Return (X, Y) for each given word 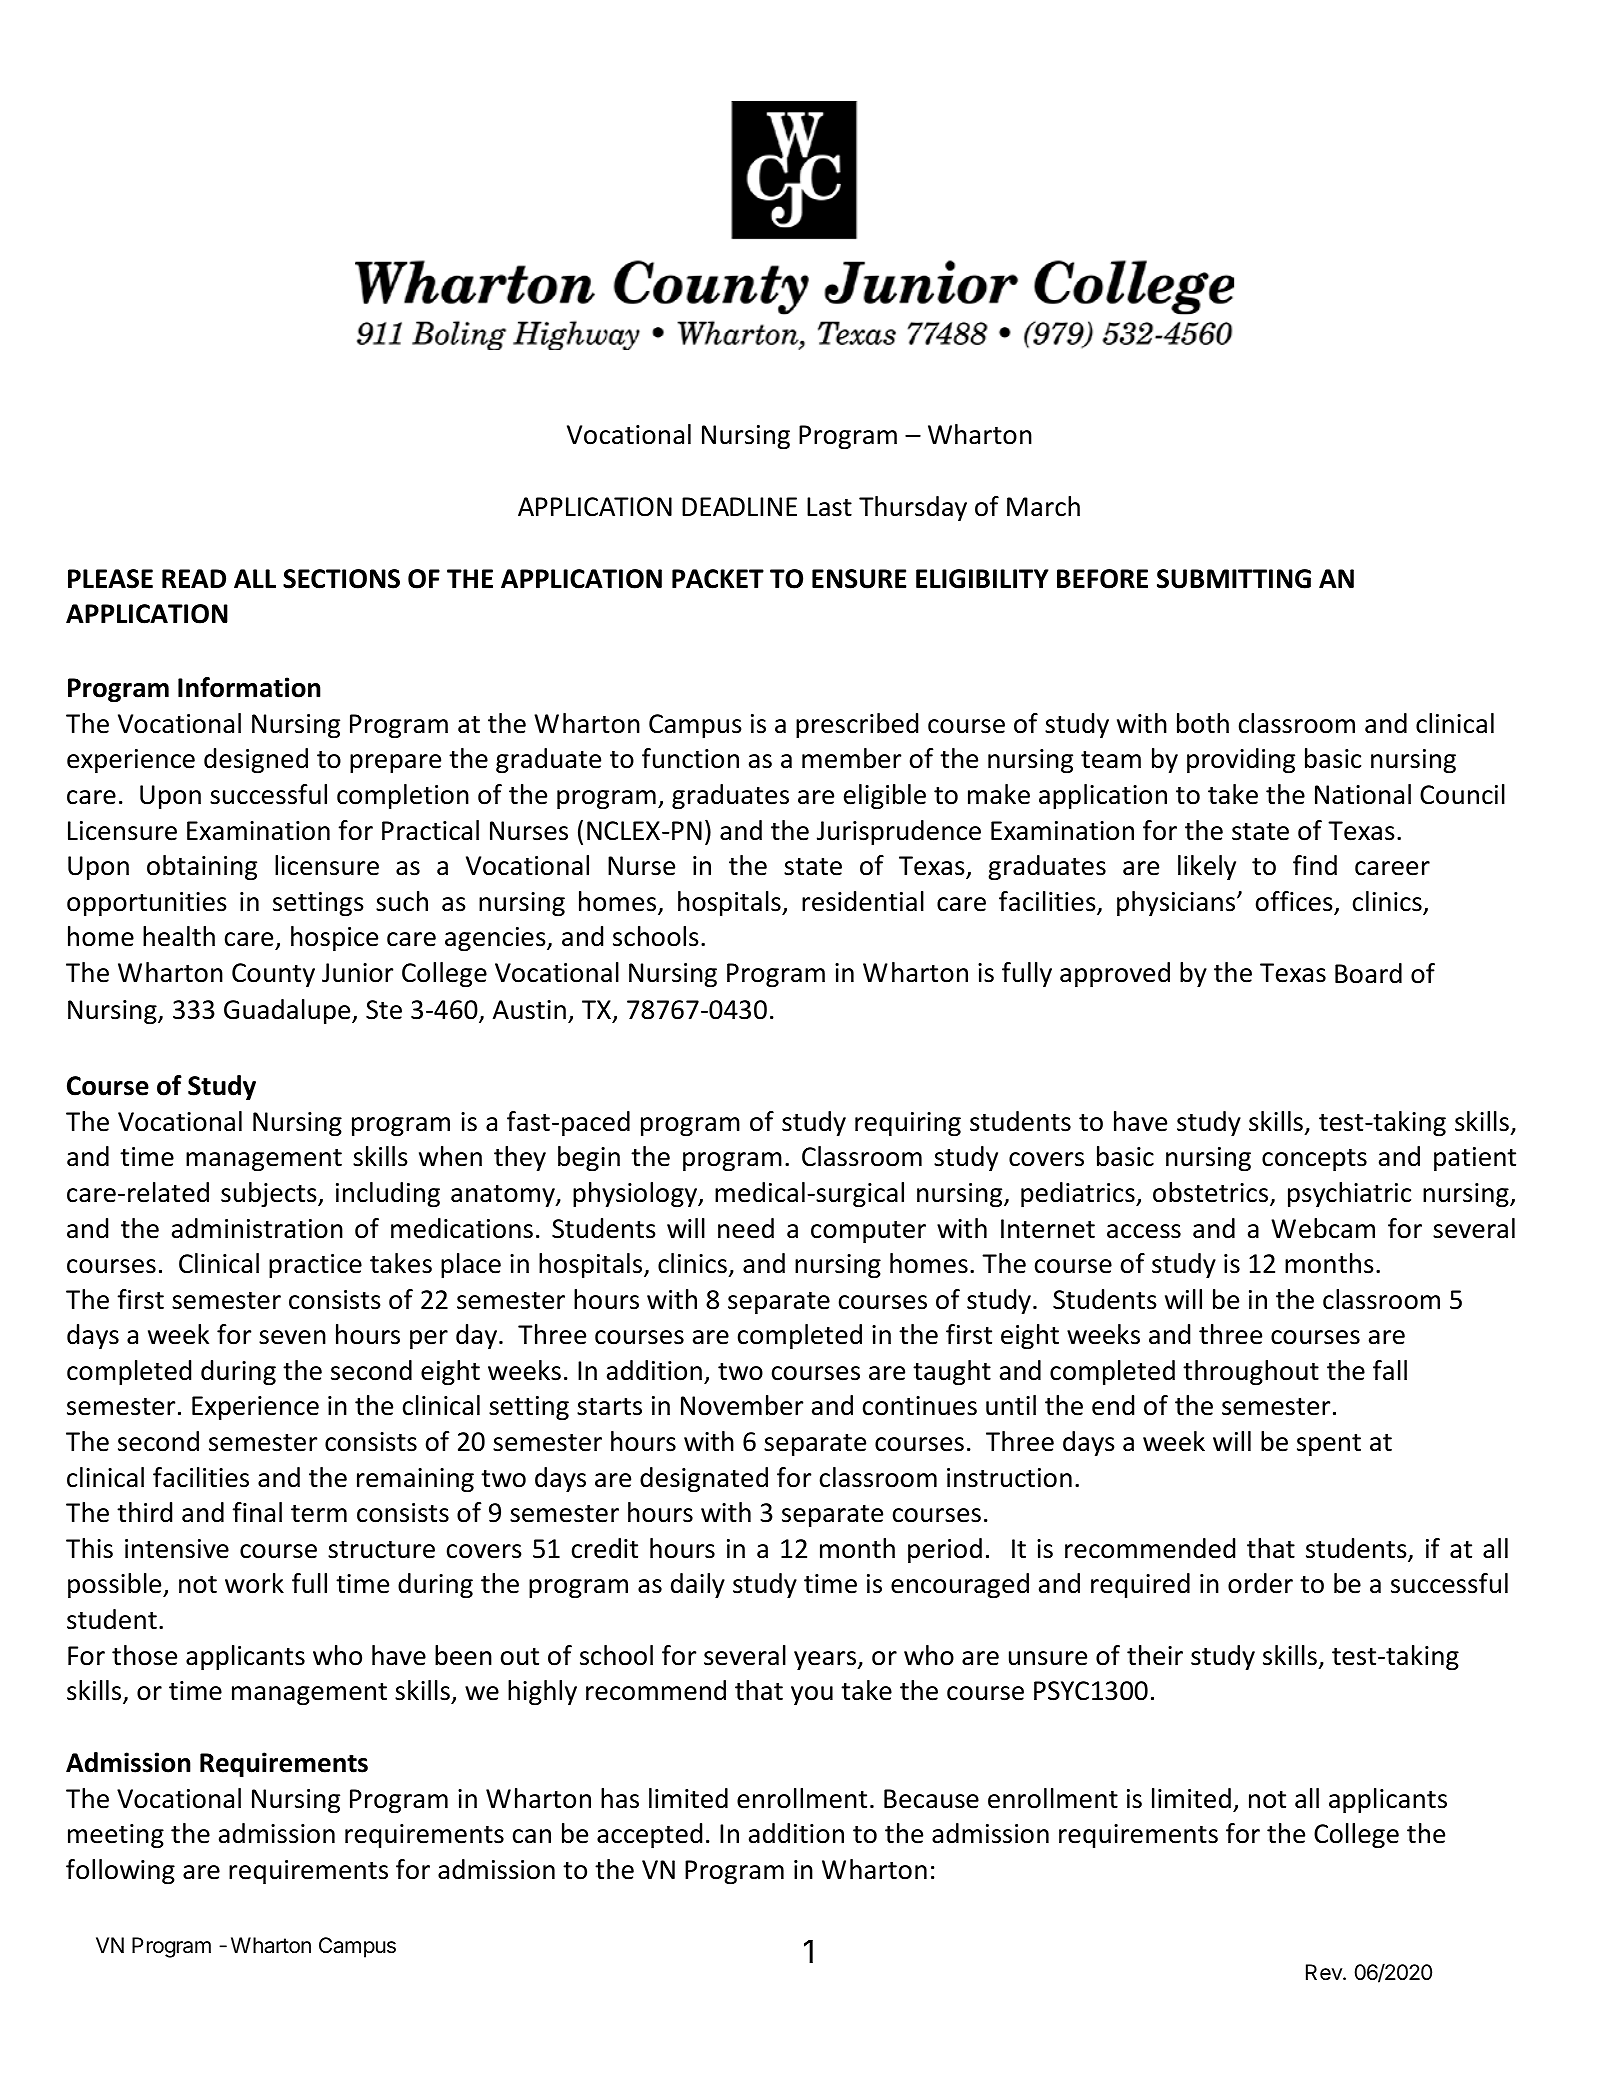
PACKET (718, 579)
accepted (649, 1835)
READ (194, 578)
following (120, 1872)
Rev (1325, 1972)
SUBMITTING (1234, 579)
